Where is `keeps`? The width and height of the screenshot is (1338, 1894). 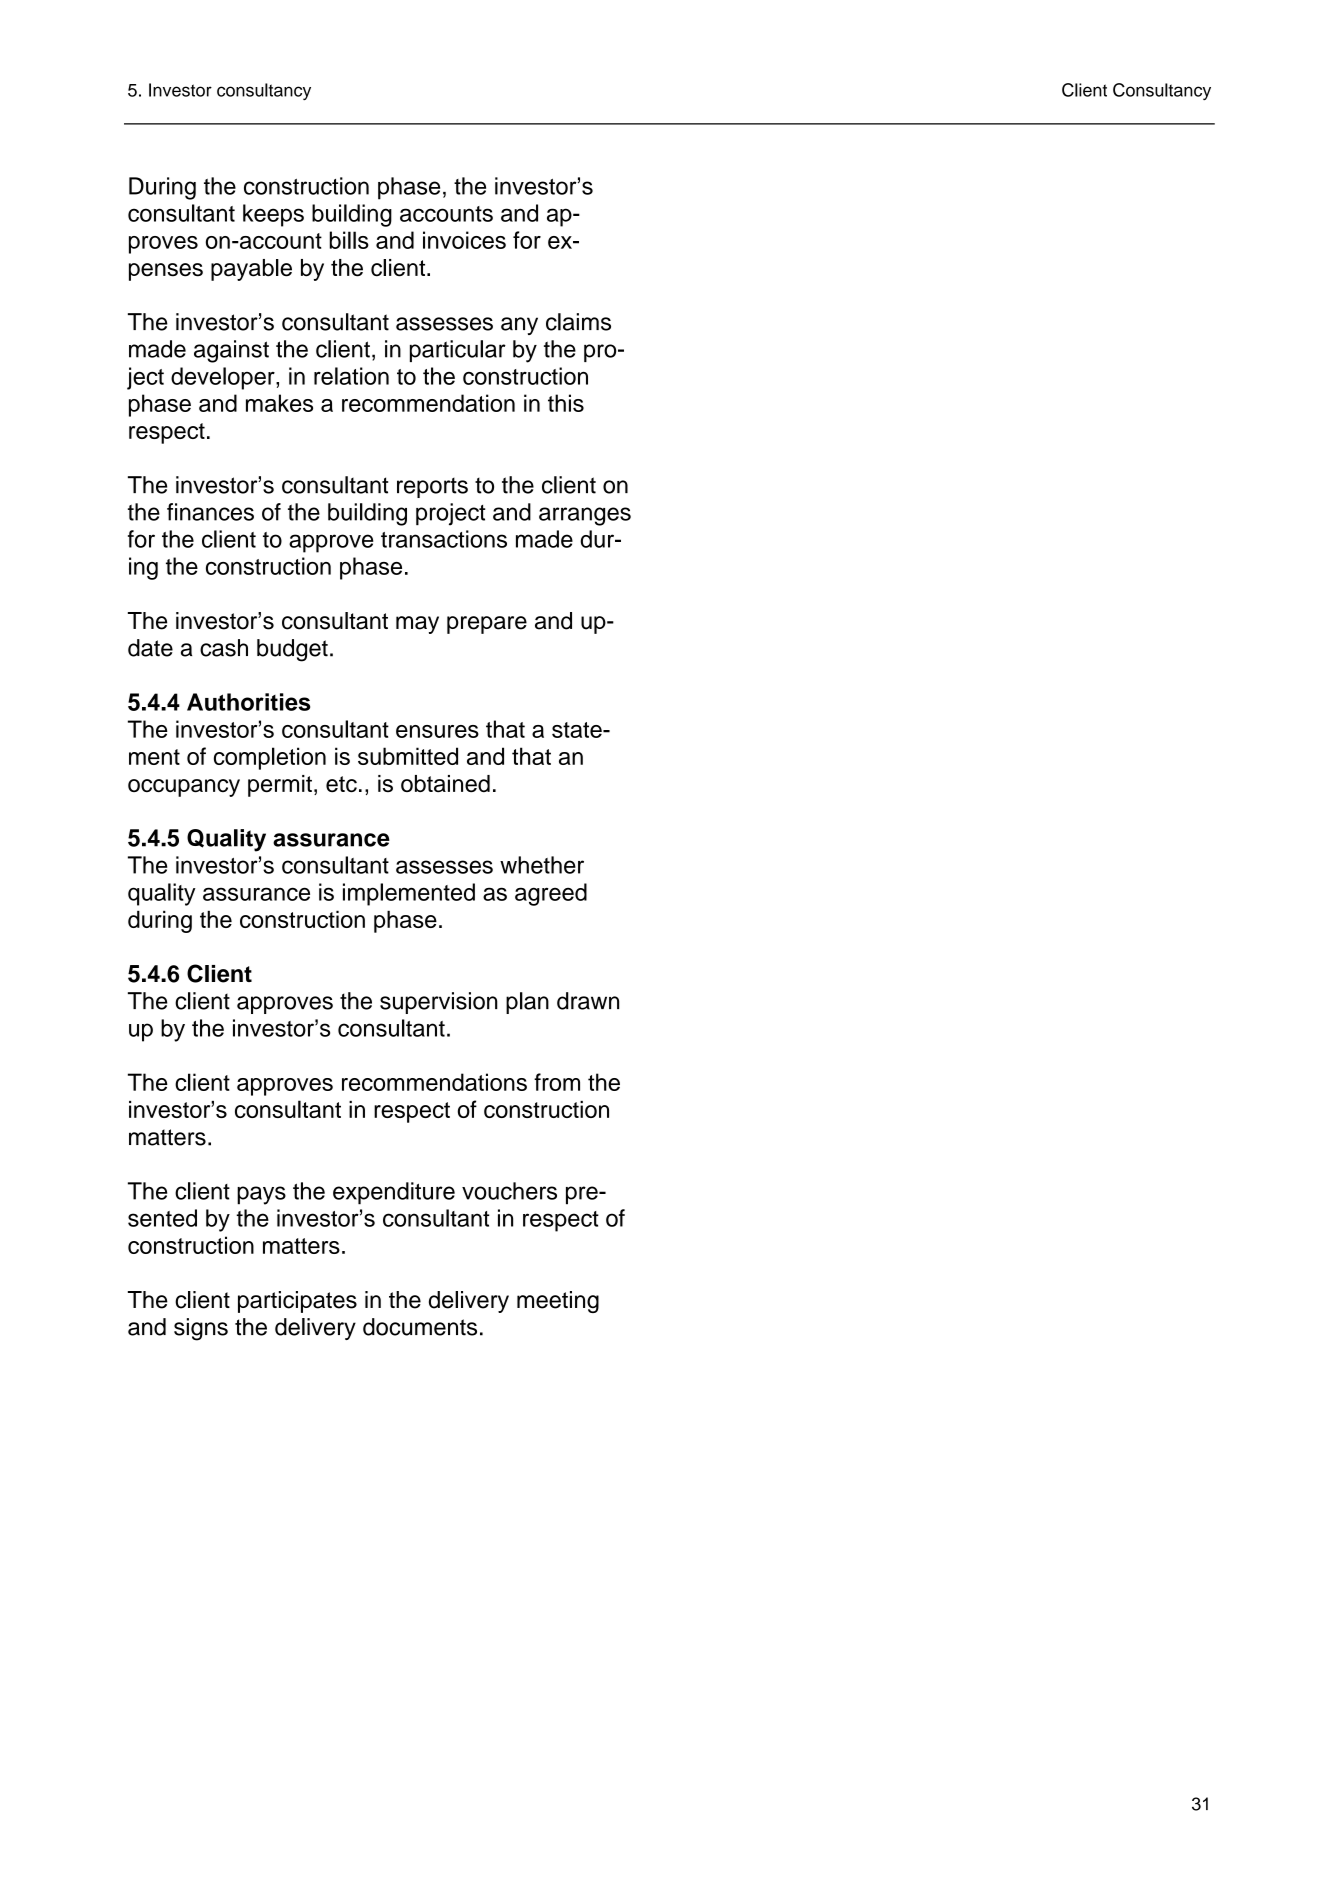 keeps is located at coordinates (273, 215).
